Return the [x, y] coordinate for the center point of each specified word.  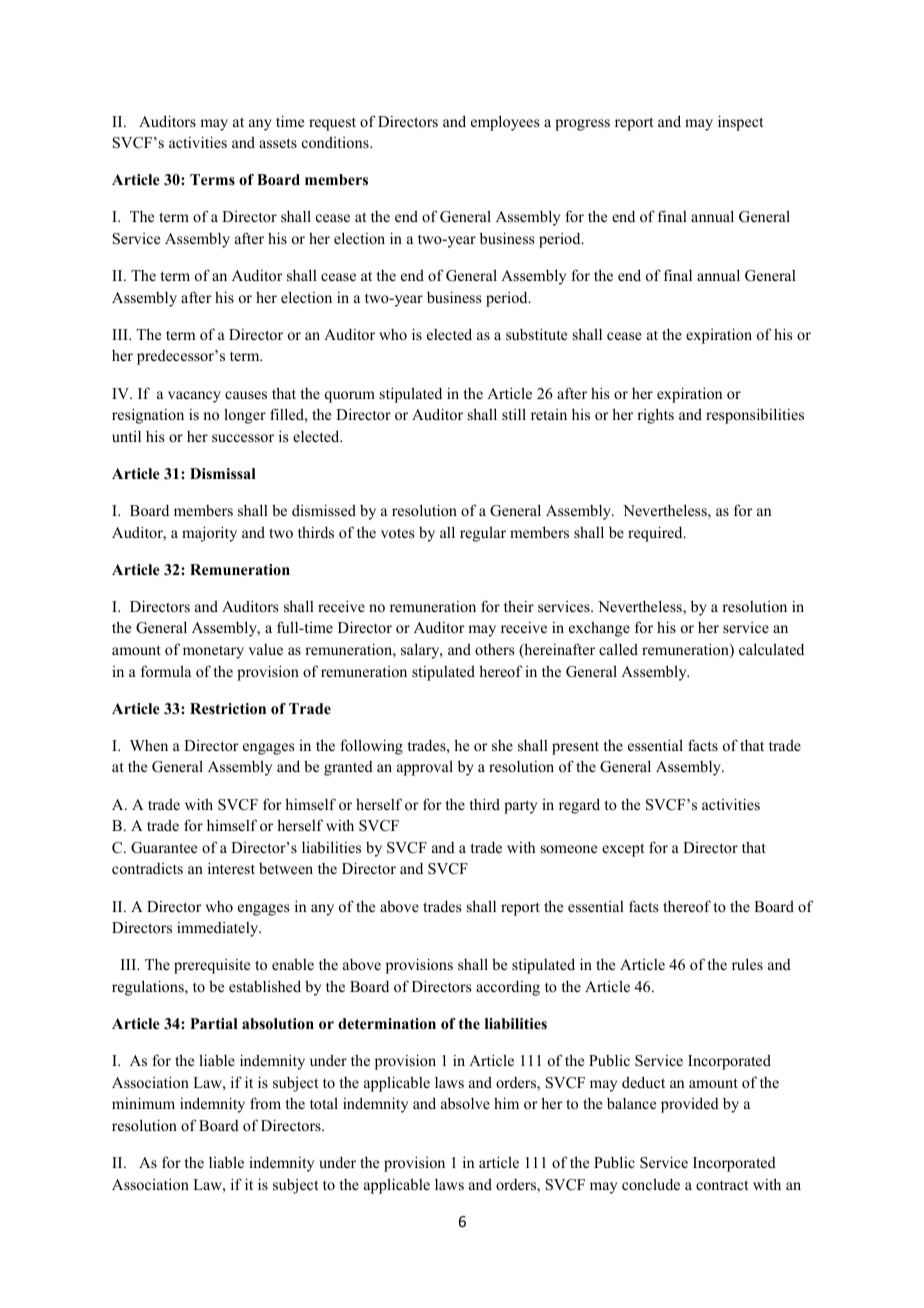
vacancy [194, 397]
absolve [465, 1103]
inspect [740, 123]
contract [722, 1185]
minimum [143, 1103]
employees [505, 123]
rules [747, 964]
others [494, 649]
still [514, 414]
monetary [213, 652]
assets [278, 143]
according [508, 988]
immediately [219, 929]
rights [655, 416]
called [618, 649]
